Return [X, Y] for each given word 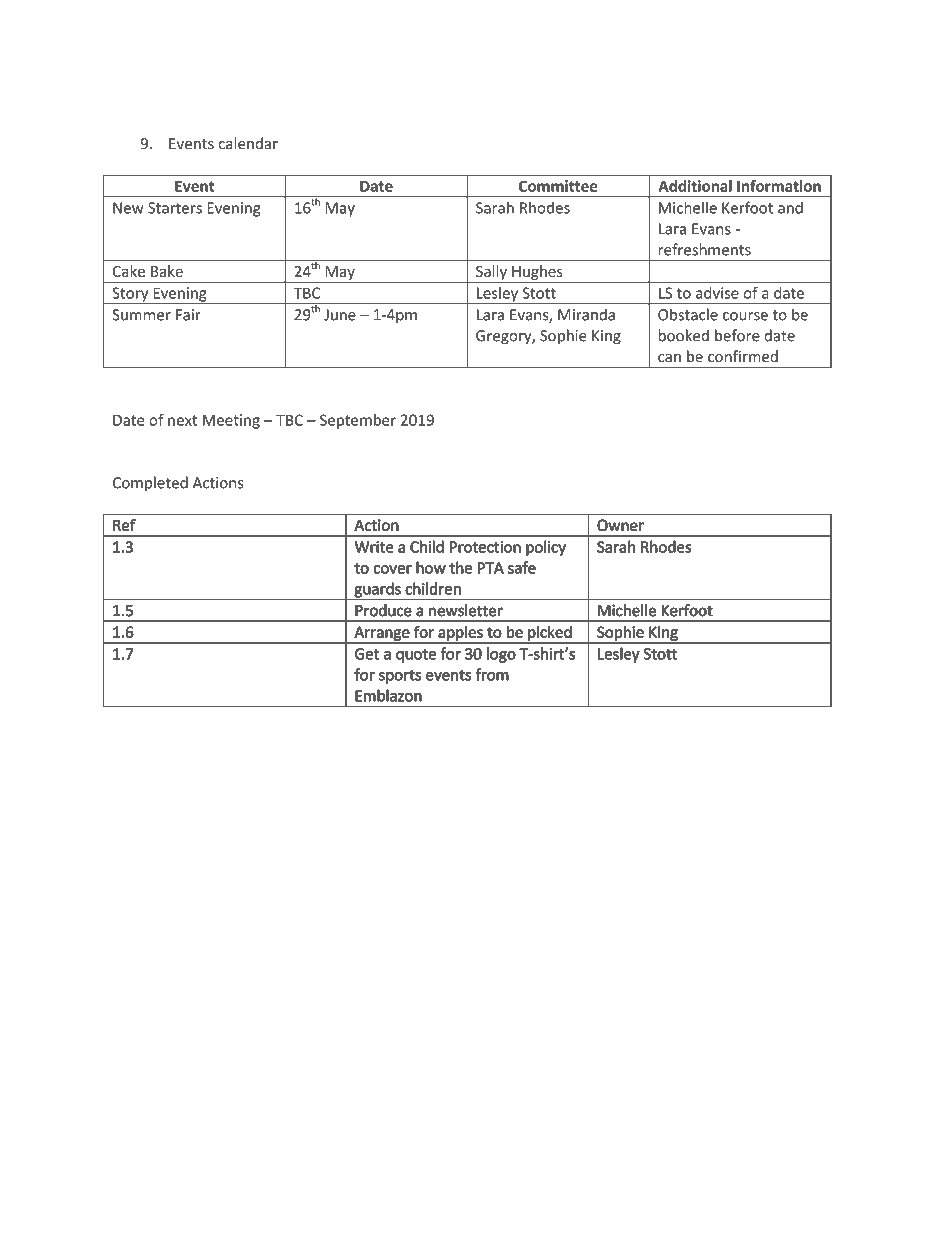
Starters [175, 208]
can [669, 358]
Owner [620, 525]
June [340, 315]
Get [367, 654]
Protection [485, 547]
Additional [695, 186]
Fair [188, 315]
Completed [150, 484]
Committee [558, 186]
